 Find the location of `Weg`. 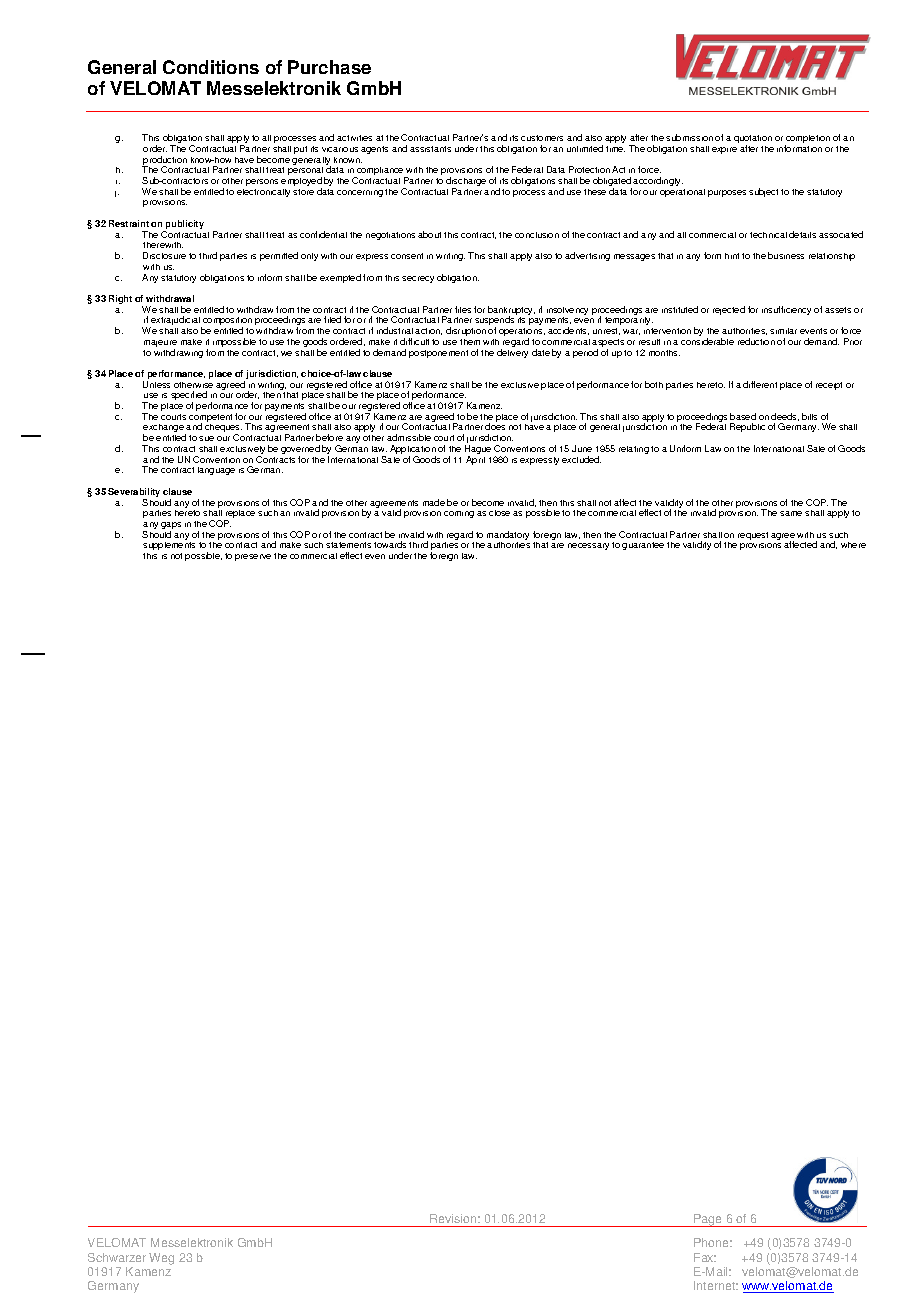

Weg is located at coordinates (161, 1259).
